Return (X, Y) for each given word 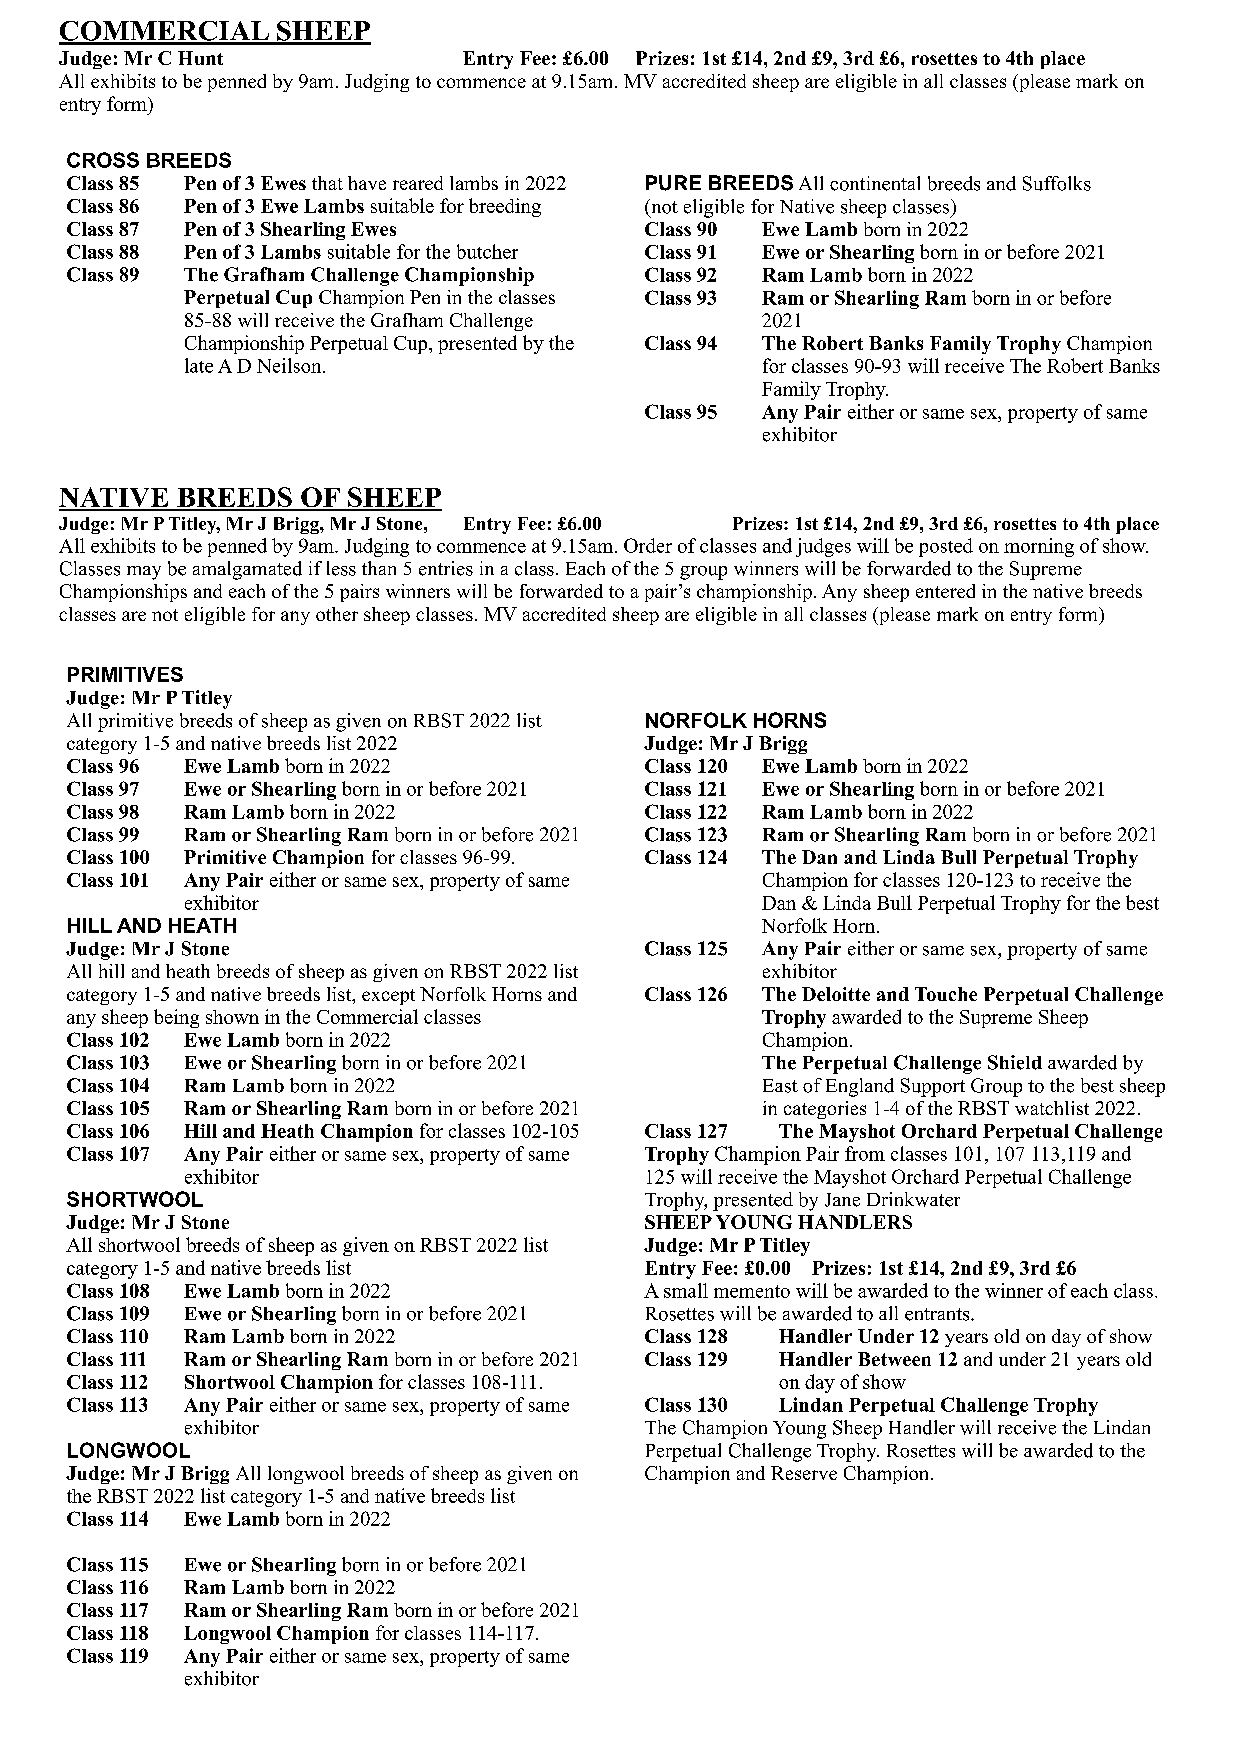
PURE (673, 183)
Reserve (804, 1473)
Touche (946, 994)
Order (648, 545)
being (176, 1018)
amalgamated (247, 570)
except (388, 997)
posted (946, 547)
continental (875, 183)
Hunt (200, 58)
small (686, 1290)
